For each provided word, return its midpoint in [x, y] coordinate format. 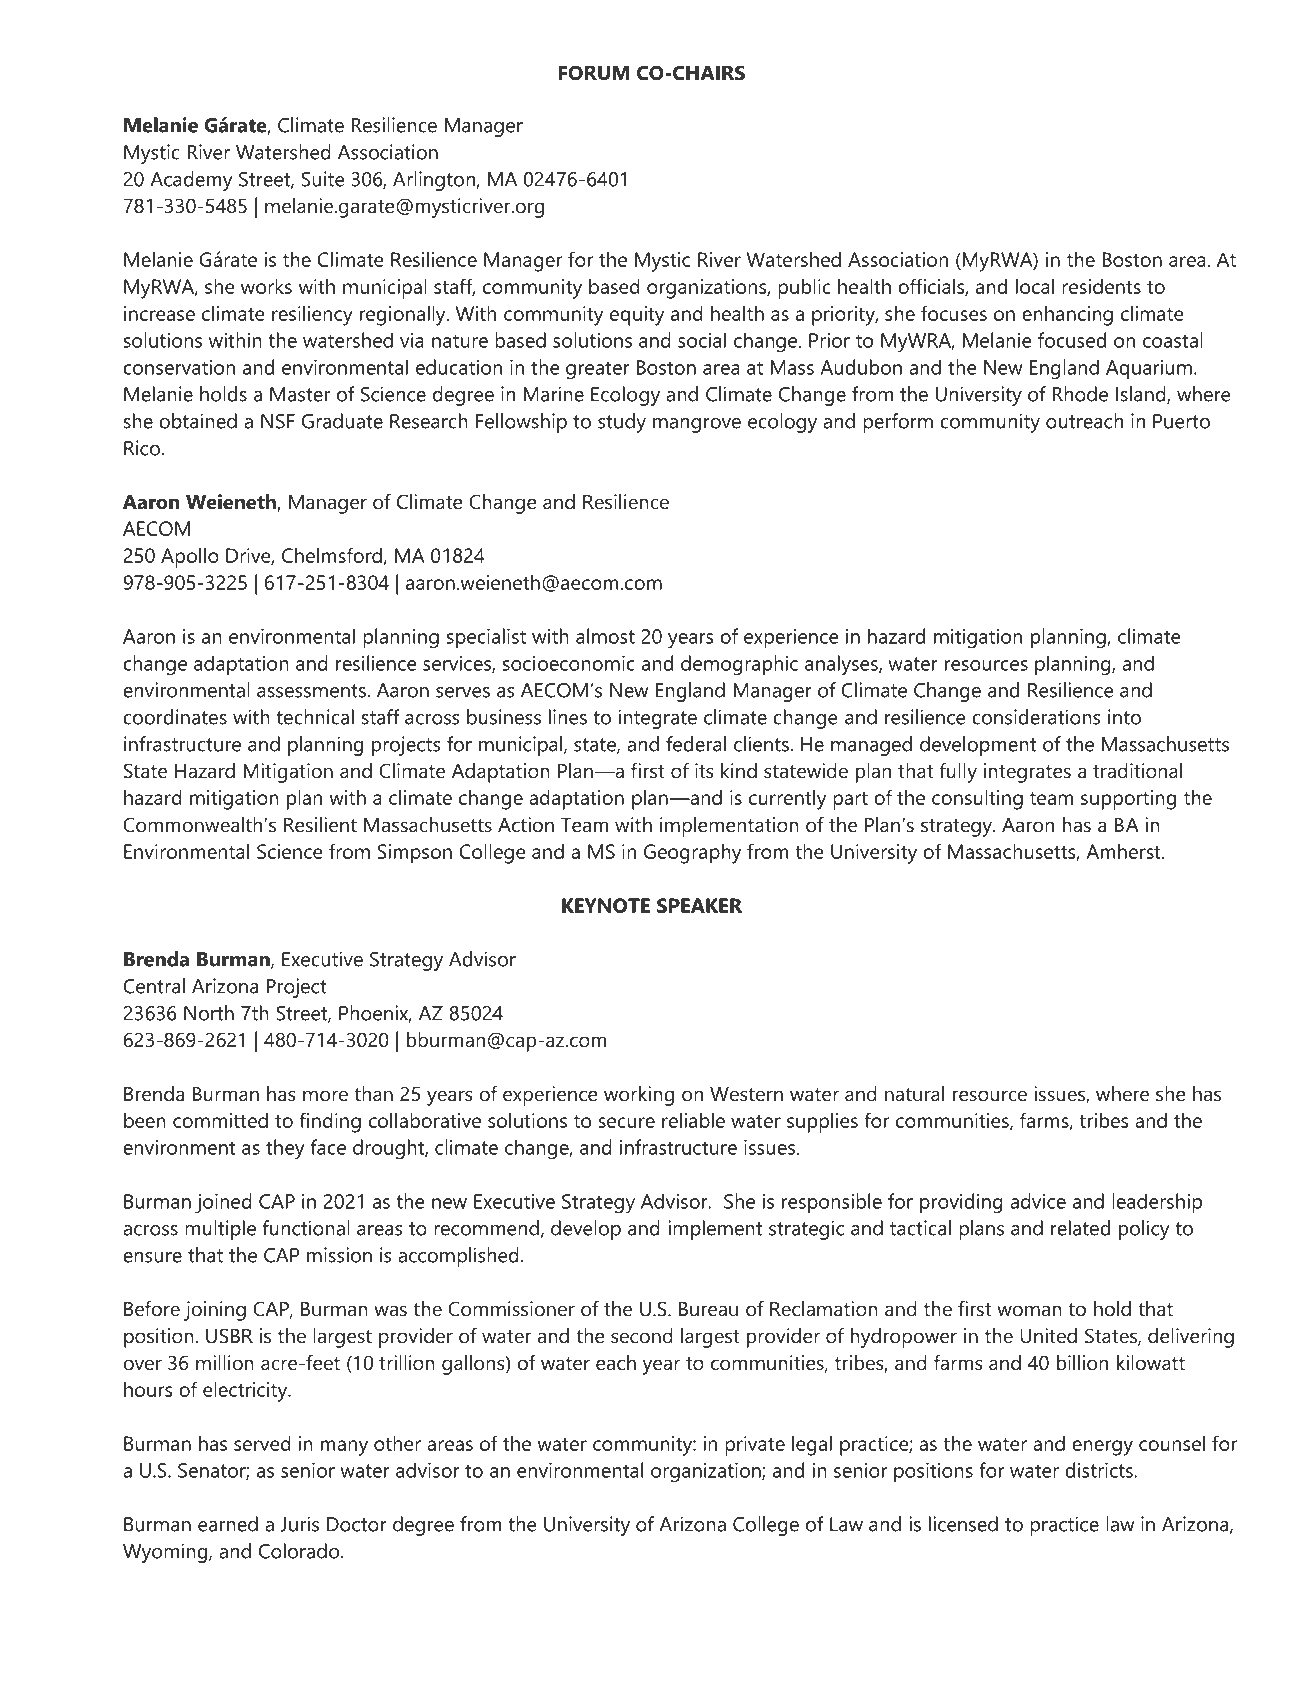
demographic [739, 665]
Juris [299, 1524]
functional [306, 1228]
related [1080, 1228]
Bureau [708, 1309]
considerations [1036, 717]
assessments [311, 691]
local [1035, 286]
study [622, 423]
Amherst [1124, 851]
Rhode [1080, 394]
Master [300, 394]
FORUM [594, 73]
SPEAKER [699, 905]
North [209, 1013]
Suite [323, 179]
